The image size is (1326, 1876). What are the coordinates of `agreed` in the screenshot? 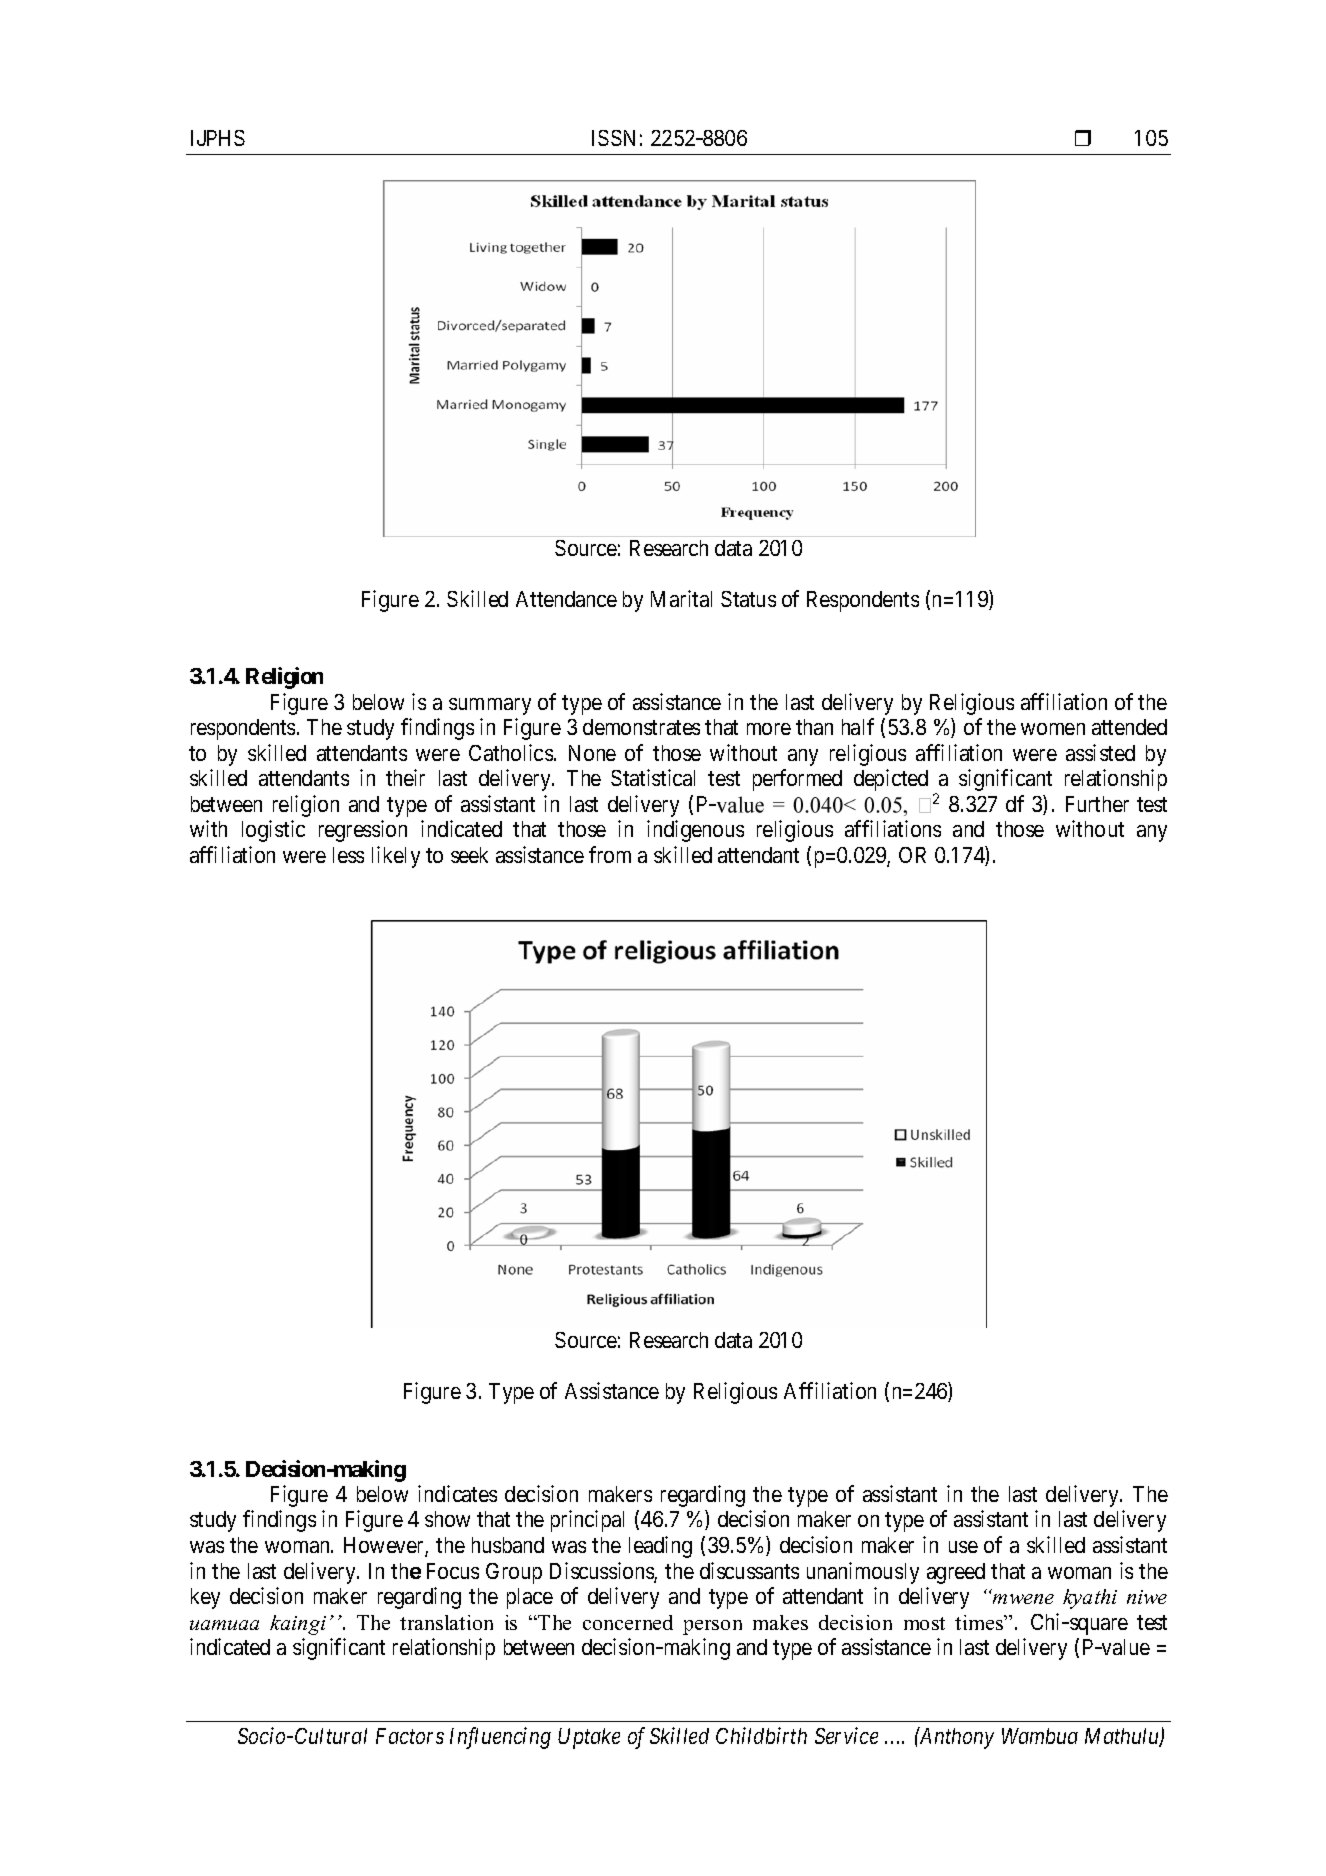 It's located at (956, 1573).
